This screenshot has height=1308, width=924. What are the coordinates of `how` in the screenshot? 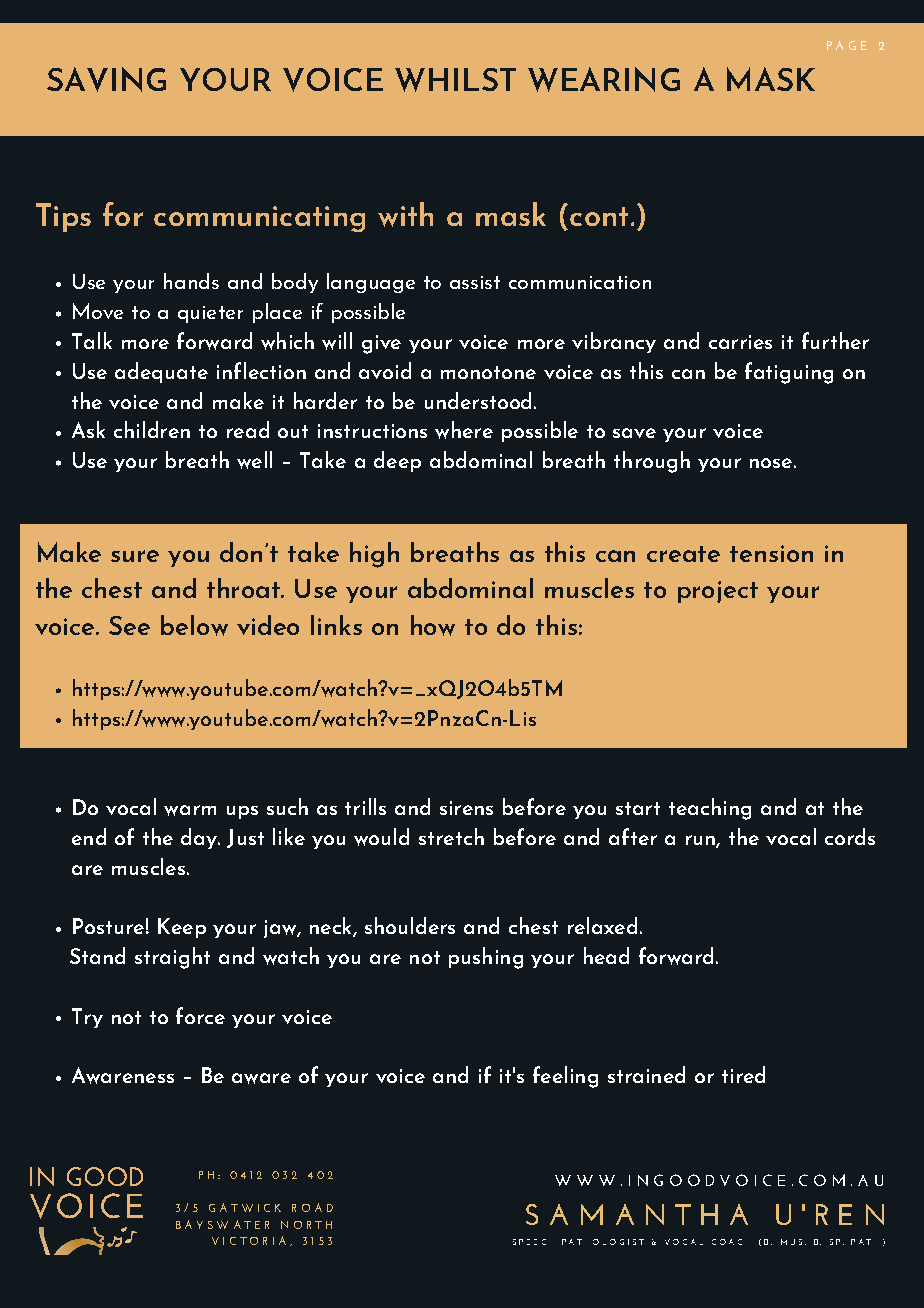 It's located at (433, 625).
